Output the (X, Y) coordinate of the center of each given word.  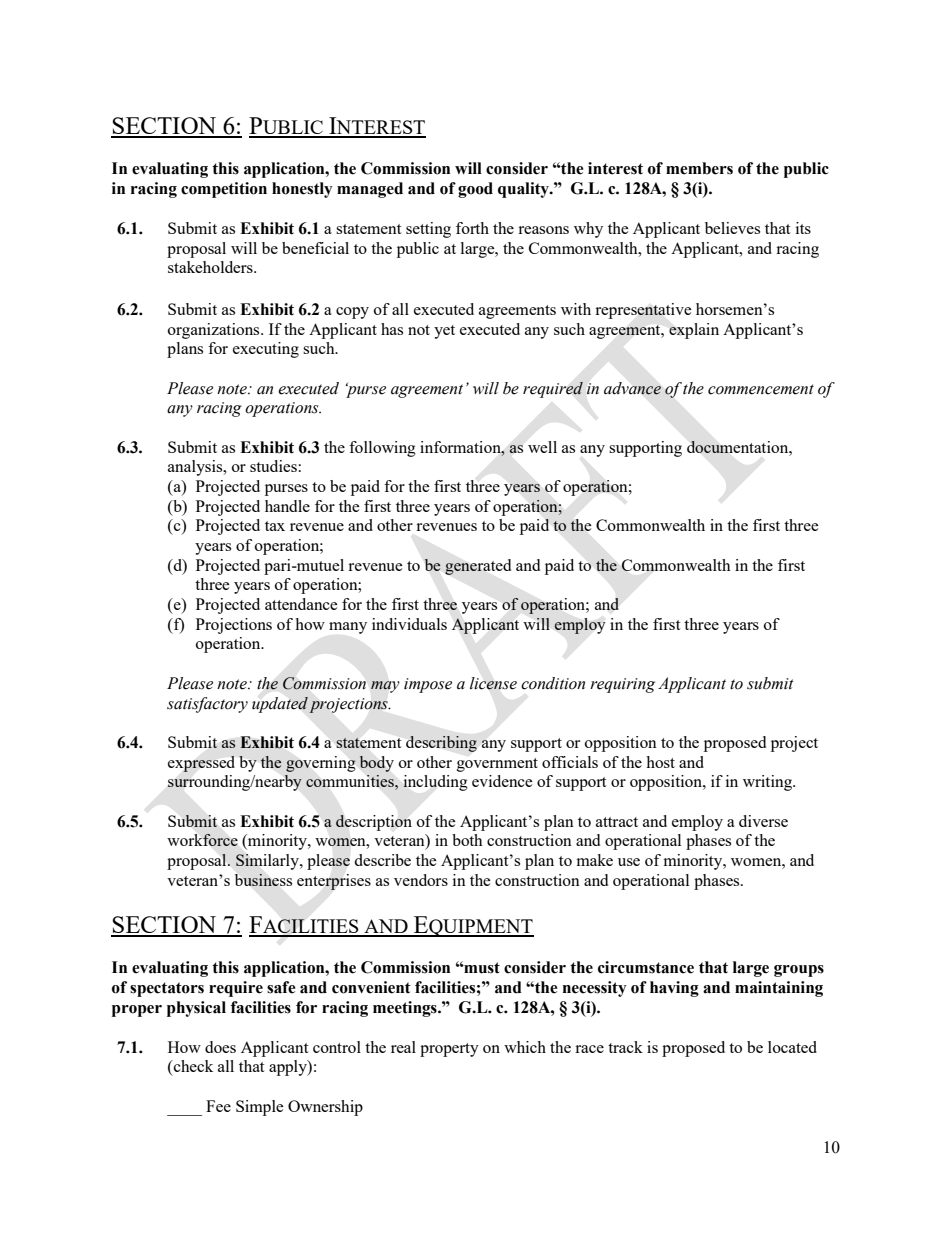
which (525, 1047)
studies (273, 466)
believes (732, 228)
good (475, 190)
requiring (622, 685)
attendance (301, 604)
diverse (763, 821)
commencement (761, 389)
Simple (260, 1108)
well (542, 447)
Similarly (268, 862)
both (467, 840)
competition (224, 190)
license (493, 683)
